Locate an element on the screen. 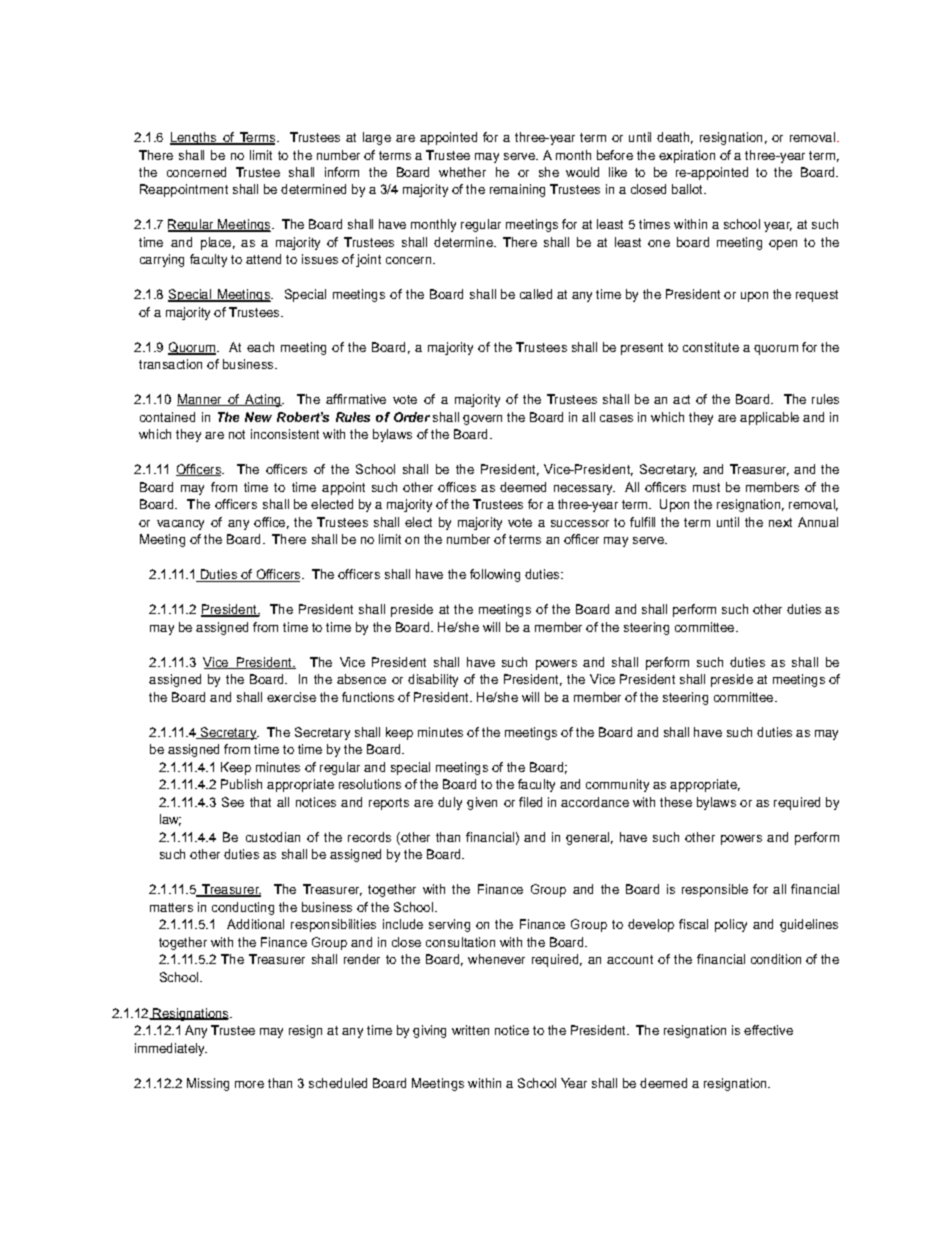 The image size is (952, 1233). vacancy is located at coordinates (180, 525).
